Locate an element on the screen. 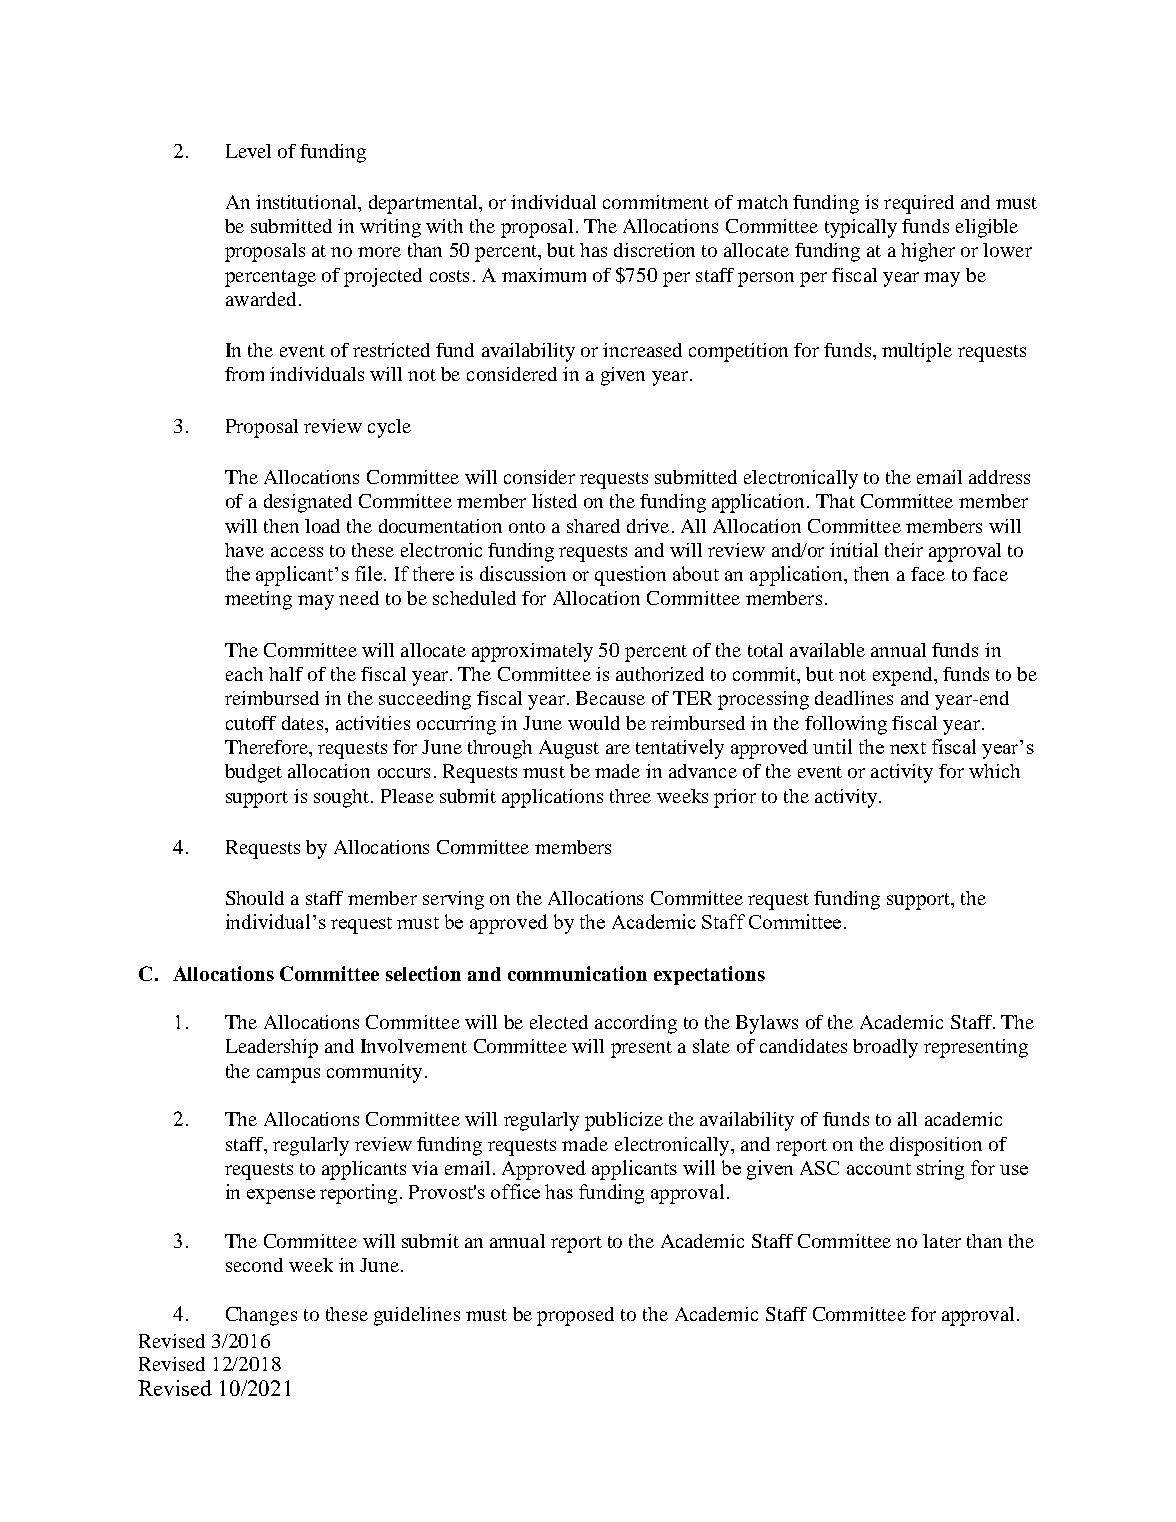  their is located at coordinates (904, 550).
